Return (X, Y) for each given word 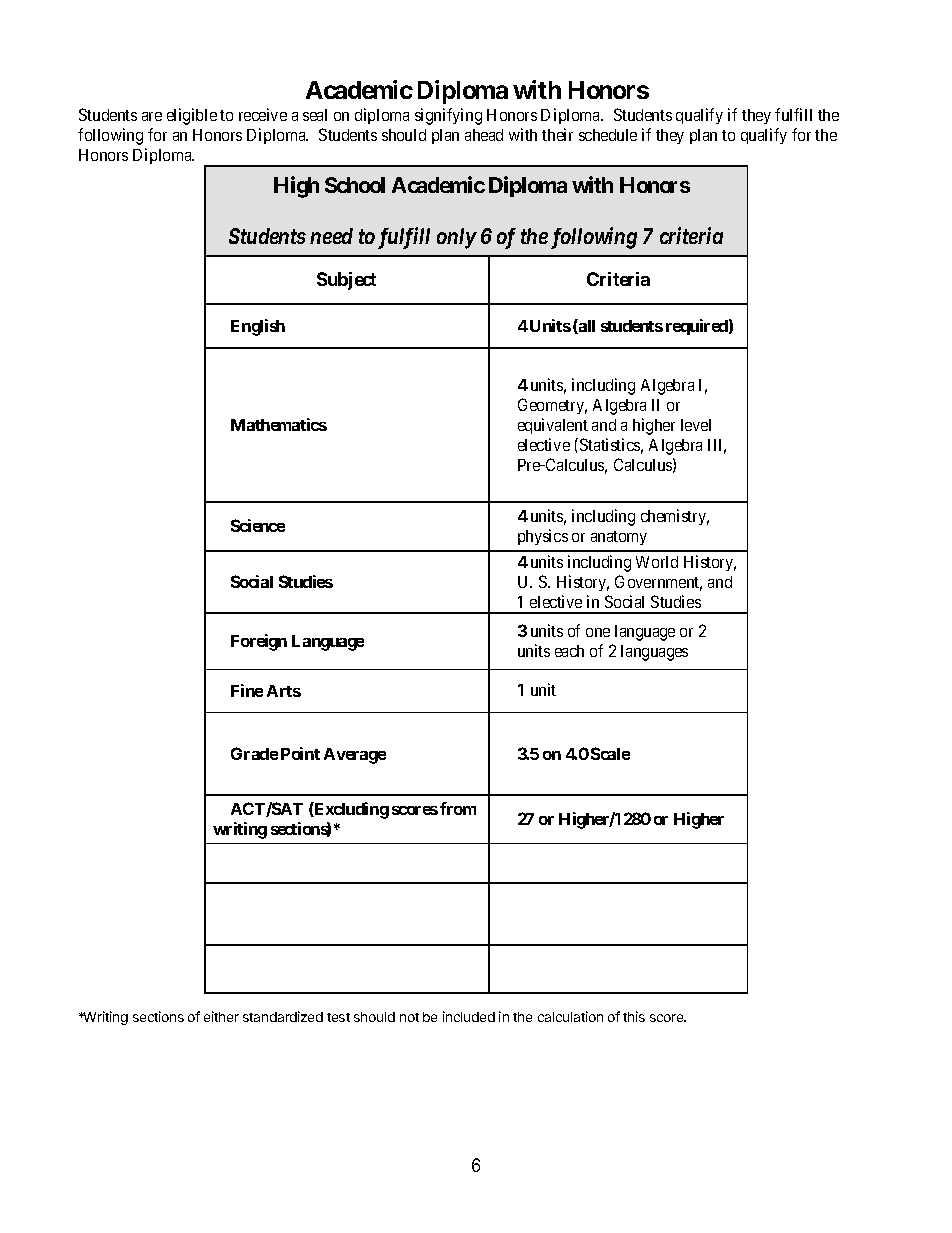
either (221, 1016)
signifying (448, 116)
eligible (192, 116)
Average (355, 756)
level (696, 425)
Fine (247, 690)
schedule (608, 135)
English (258, 327)
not (409, 1017)
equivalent (553, 426)
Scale (610, 753)
